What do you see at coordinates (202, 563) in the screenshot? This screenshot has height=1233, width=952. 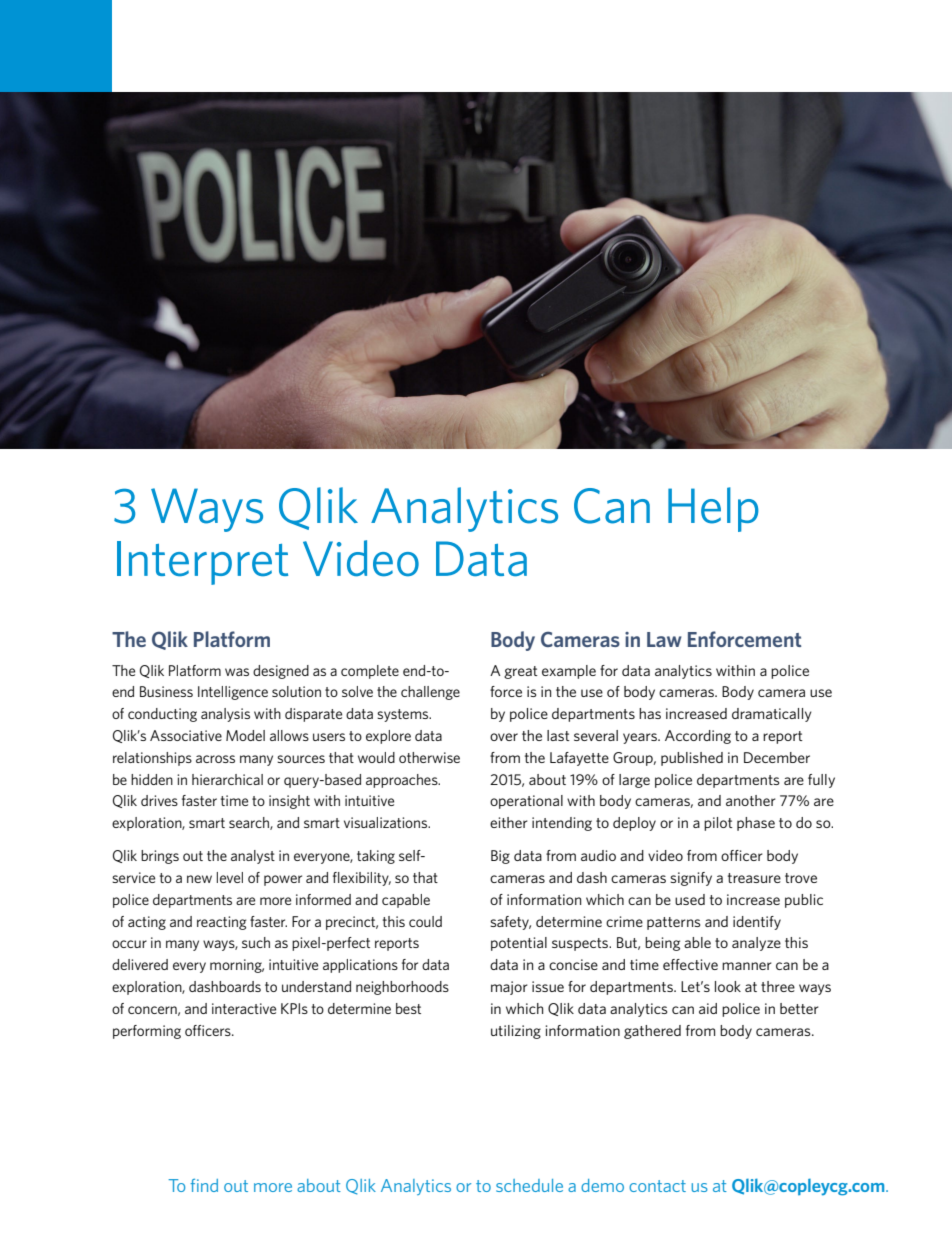 I see `Interpret` at bounding box center [202, 563].
